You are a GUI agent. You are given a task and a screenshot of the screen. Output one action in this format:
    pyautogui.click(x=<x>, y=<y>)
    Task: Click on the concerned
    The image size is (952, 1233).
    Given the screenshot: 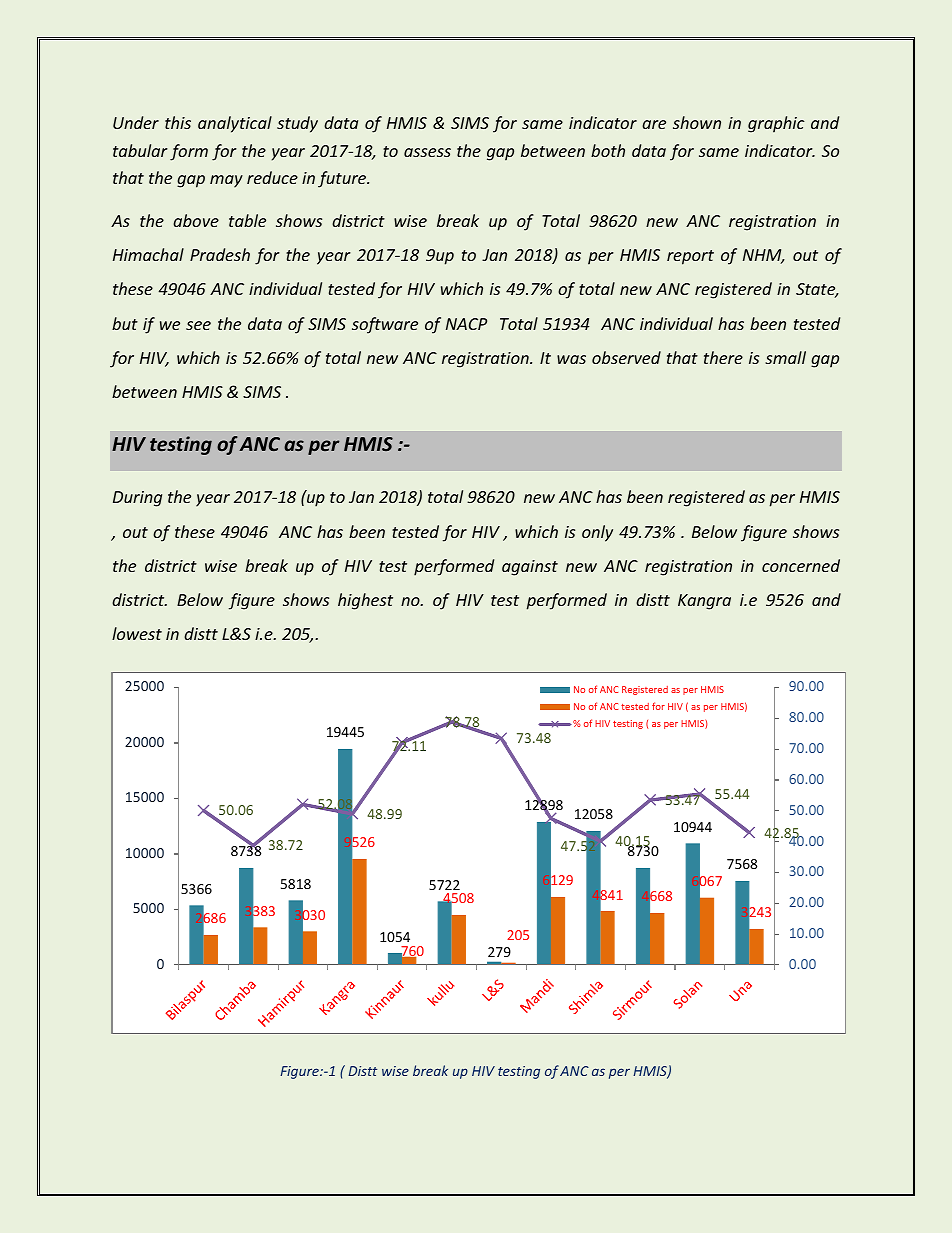 What is the action you would take?
    pyautogui.click(x=801, y=565)
